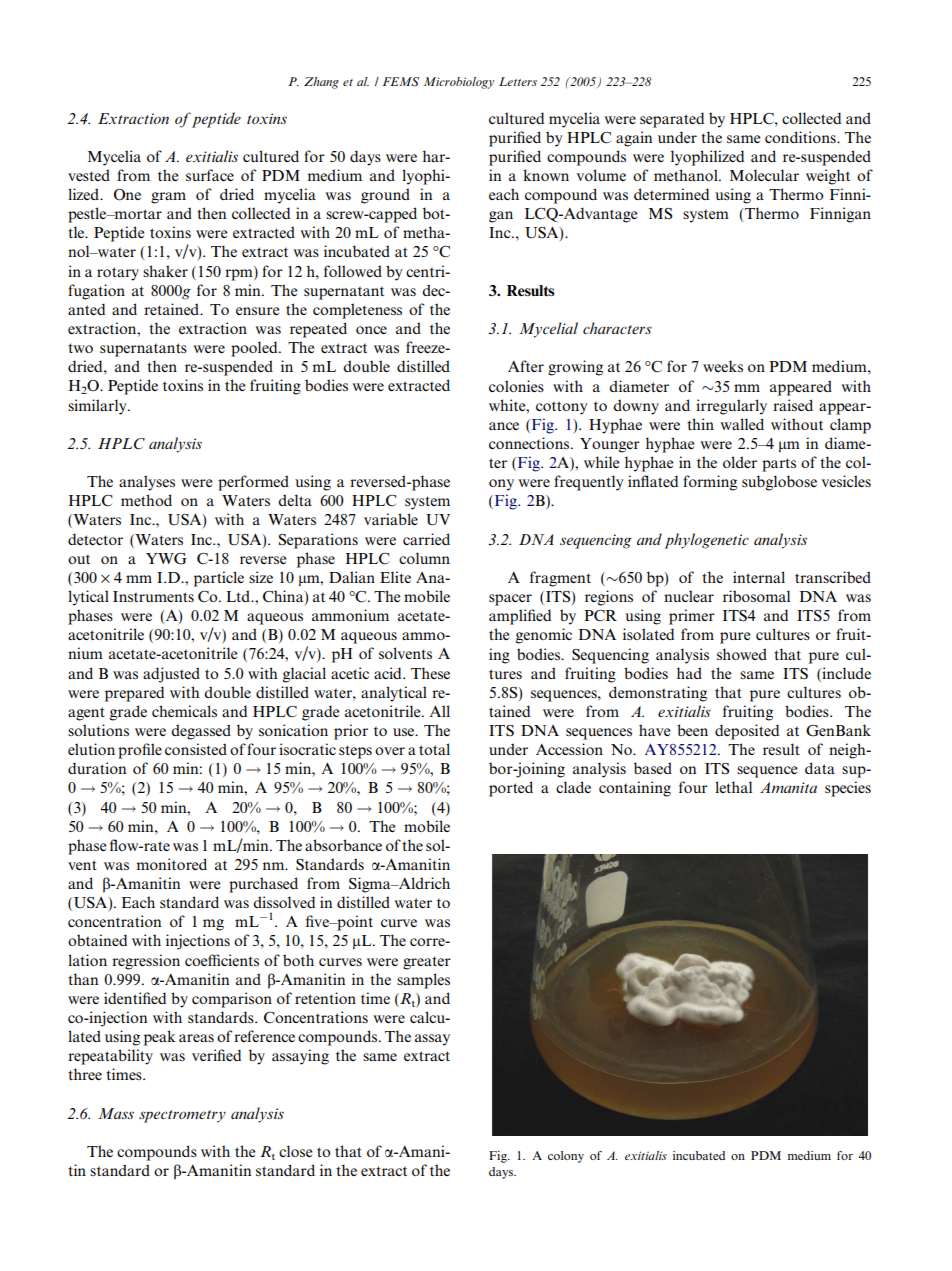  Describe the element at coordinates (210, 175) in the document. I see `surface` at that location.
